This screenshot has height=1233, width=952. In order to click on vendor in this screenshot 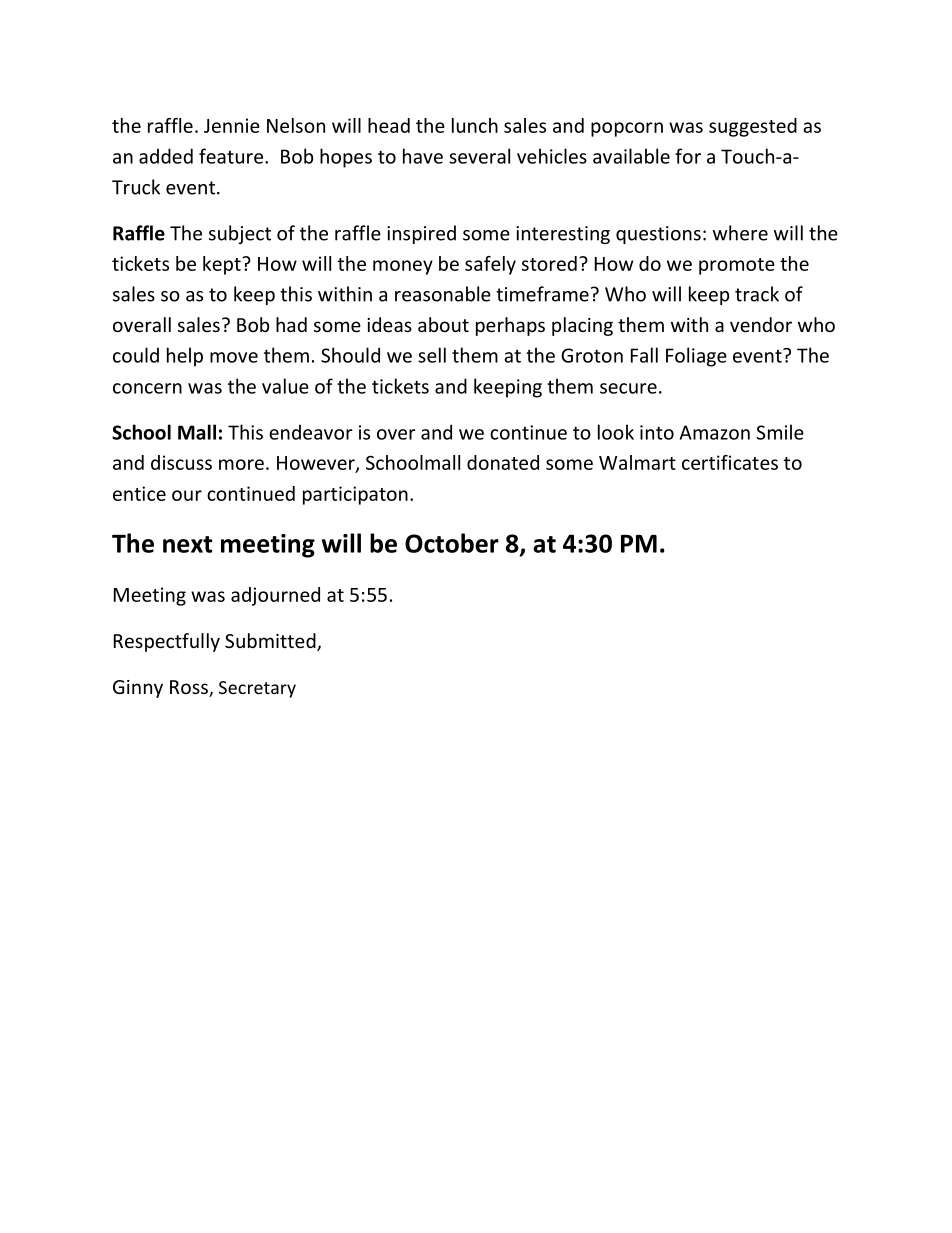, I will do `click(761, 324)`.
